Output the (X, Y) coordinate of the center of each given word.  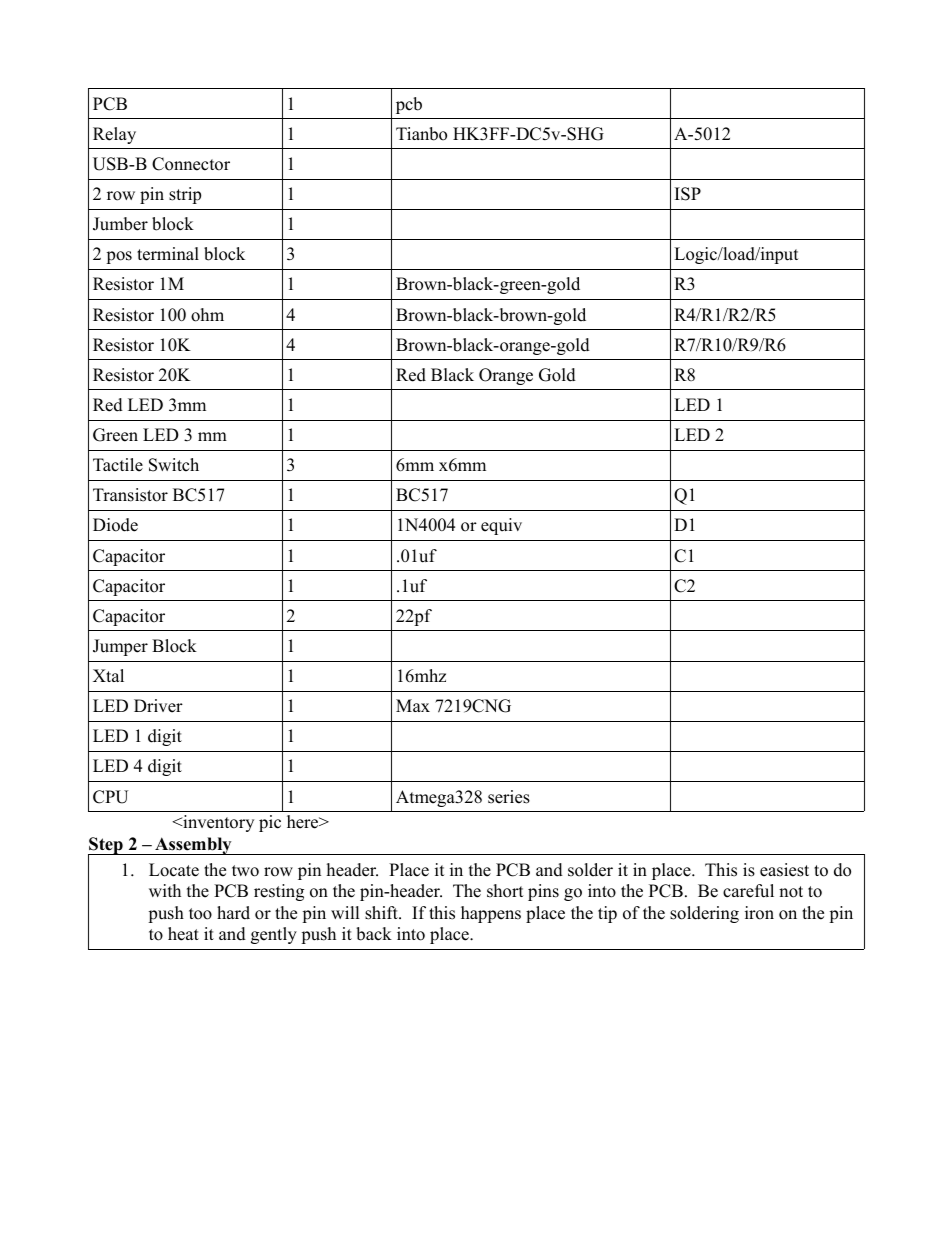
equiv (501, 526)
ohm (207, 315)
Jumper (120, 647)
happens (491, 914)
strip (185, 195)
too (200, 914)
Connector (191, 164)
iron (759, 913)
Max (413, 705)
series (509, 797)
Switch (174, 465)
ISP (688, 194)
